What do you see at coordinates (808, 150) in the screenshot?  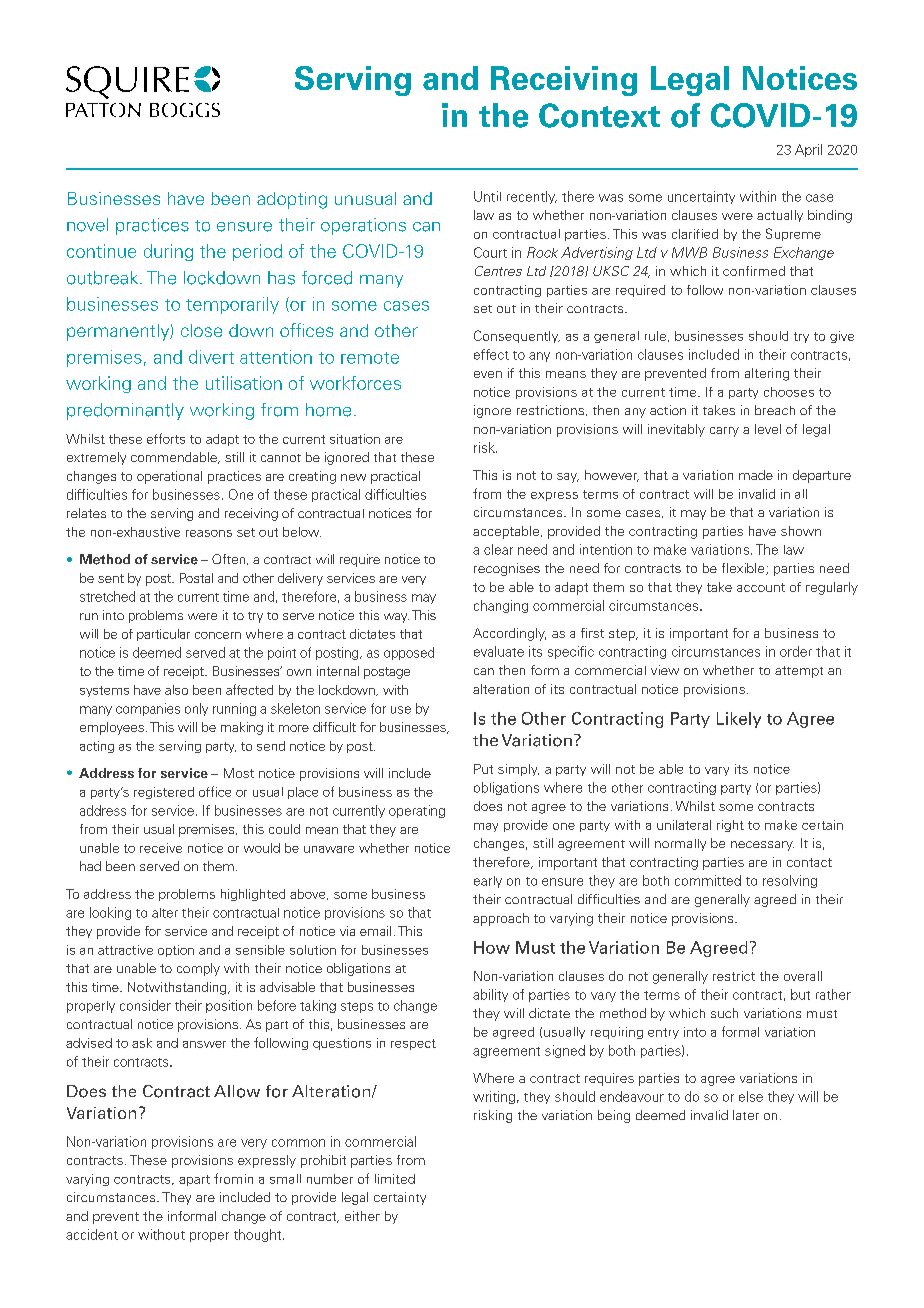 I see `April` at bounding box center [808, 150].
